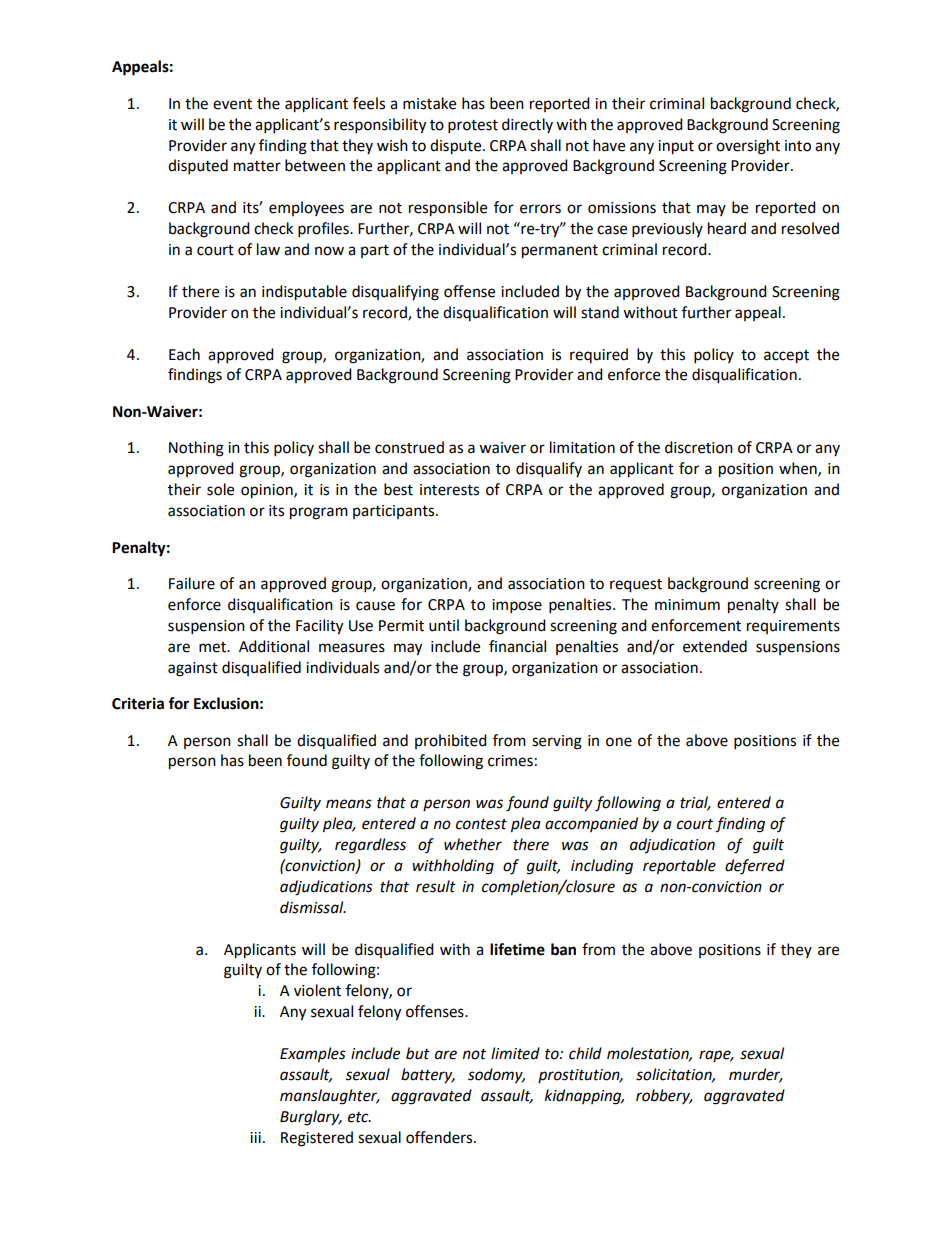 This image has width=952, height=1233. I want to click on met, so click(213, 647).
